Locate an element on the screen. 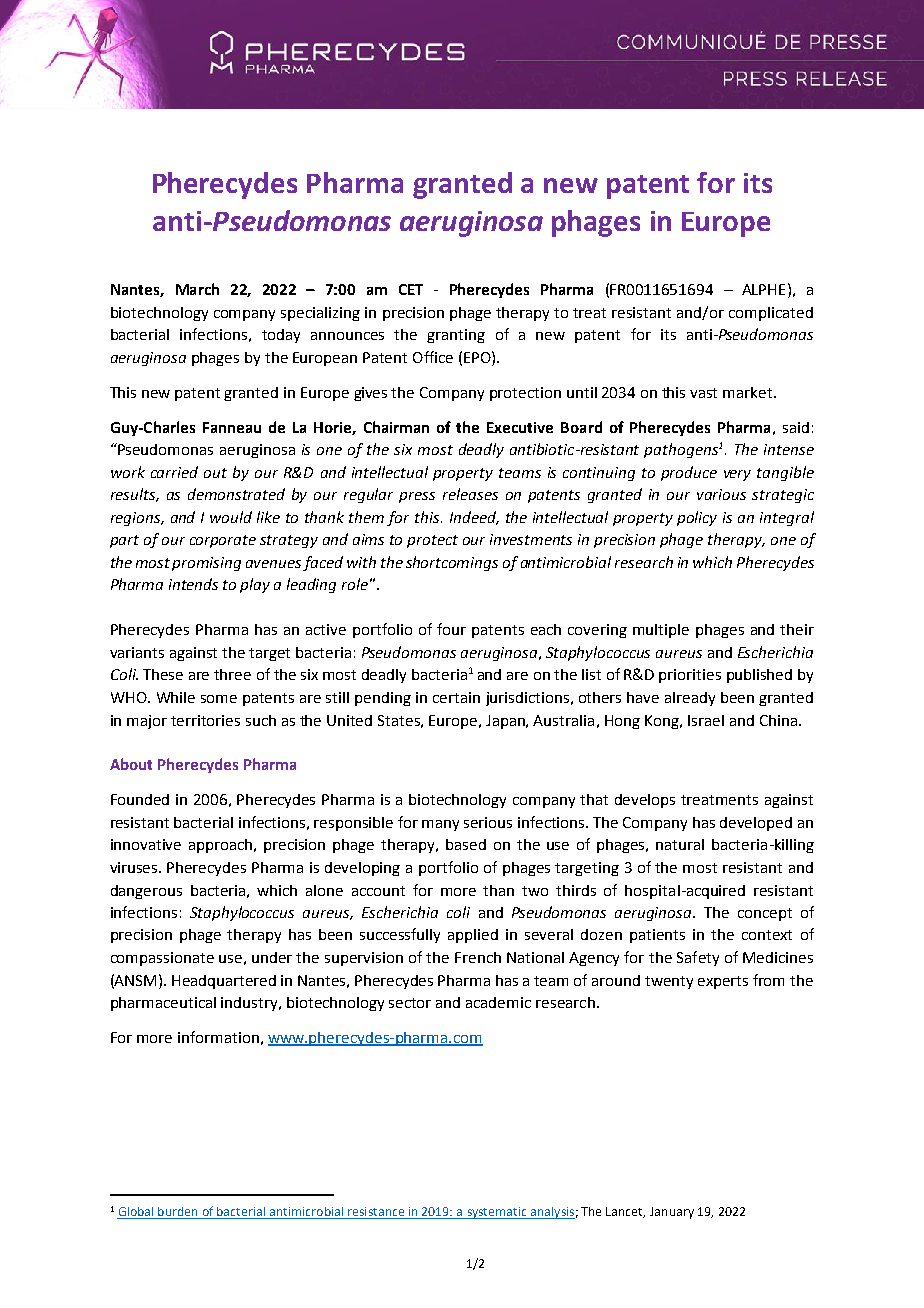 The width and height of the screenshot is (924, 1308). territories is located at coordinates (205, 720).
